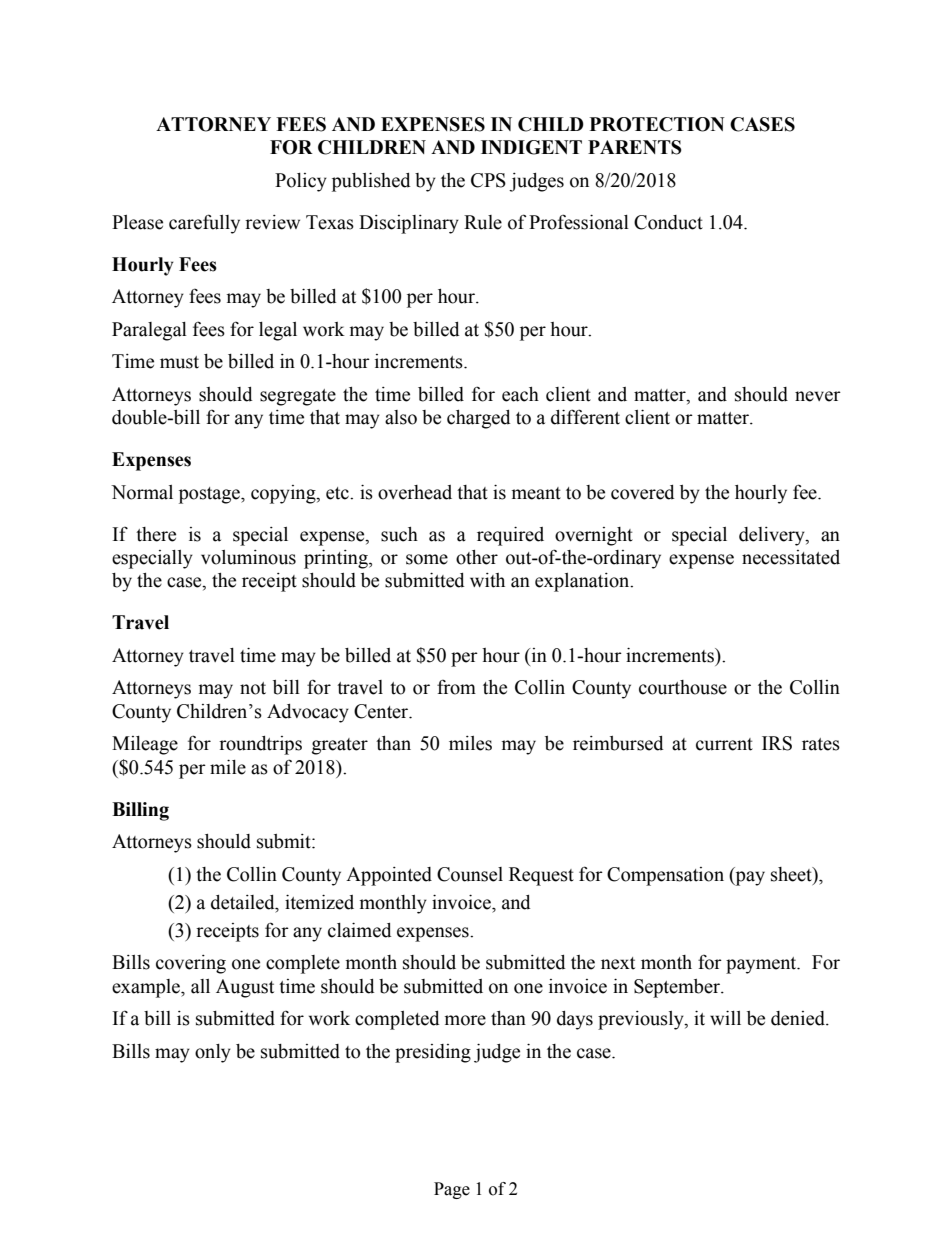 The height and width of the image is (1233, 952). I want to click on not, so click(253, 688).
